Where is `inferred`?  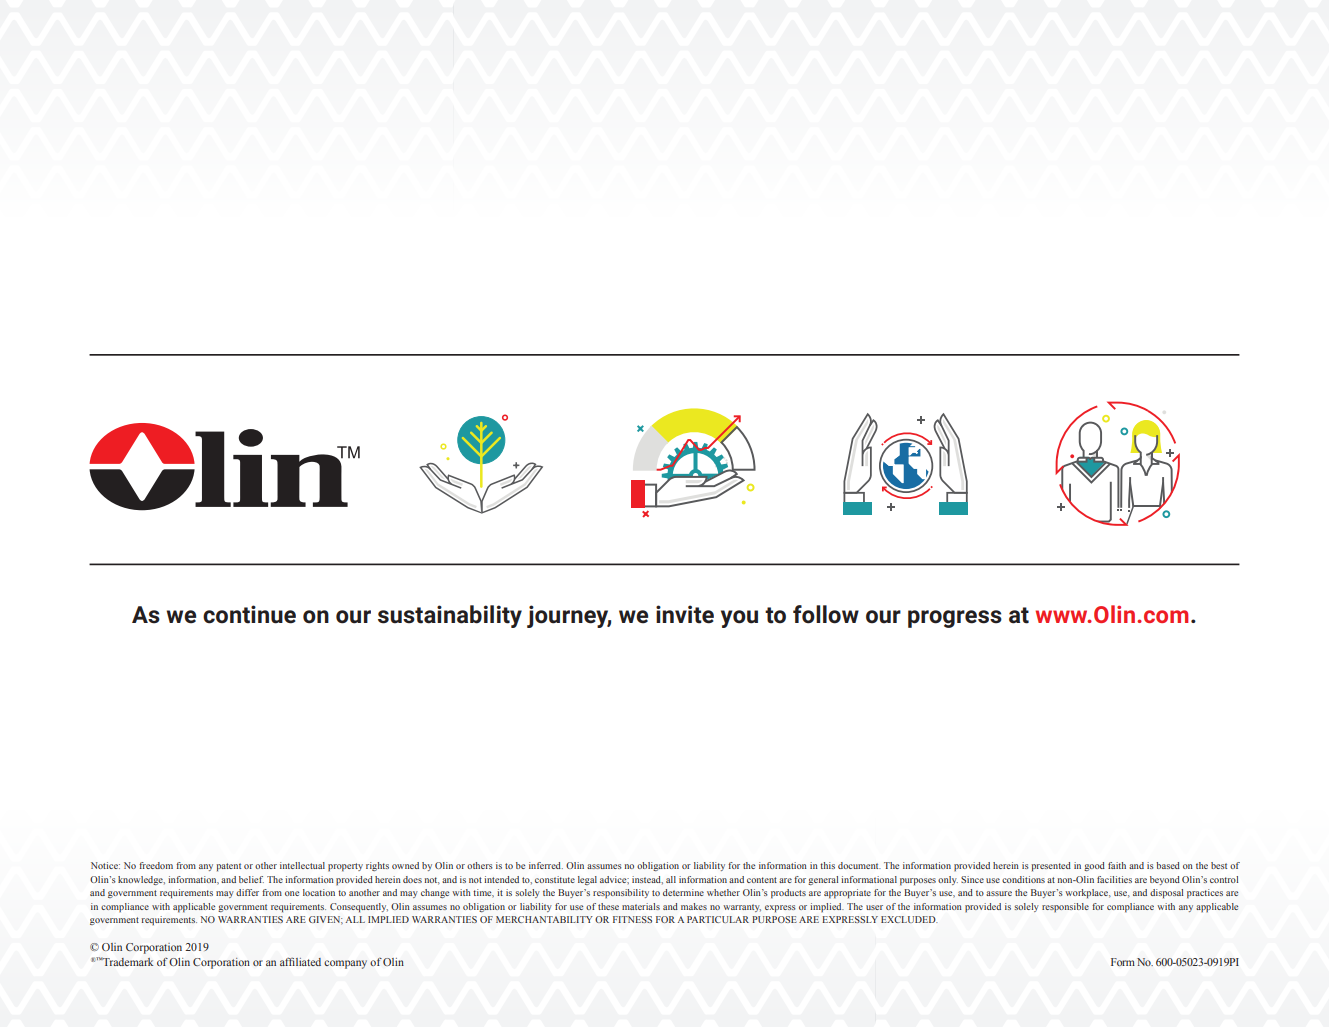 inferred is located at coordinates (546, 865).
